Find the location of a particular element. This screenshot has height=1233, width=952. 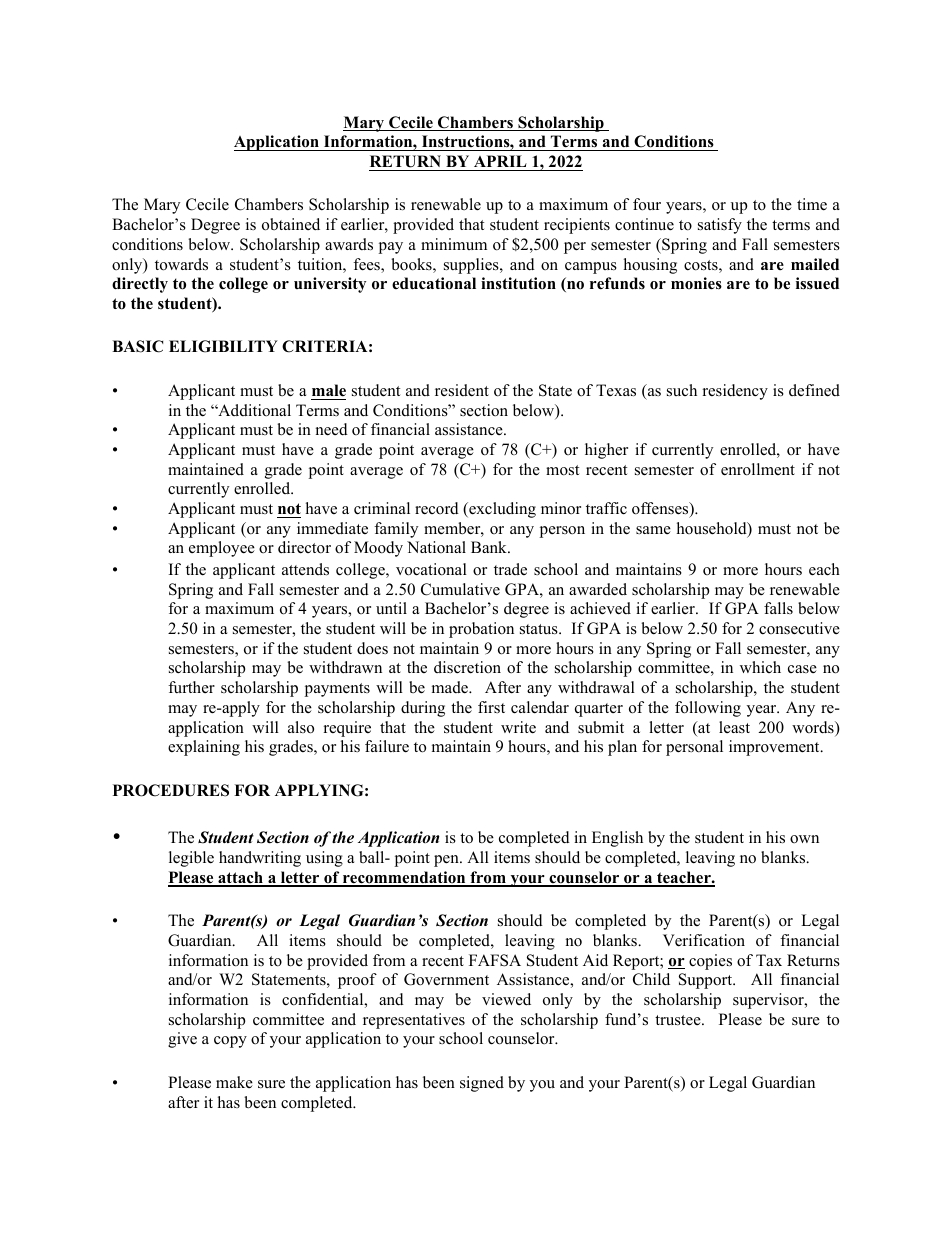

APRIL is located at coordinates (500, 161).
